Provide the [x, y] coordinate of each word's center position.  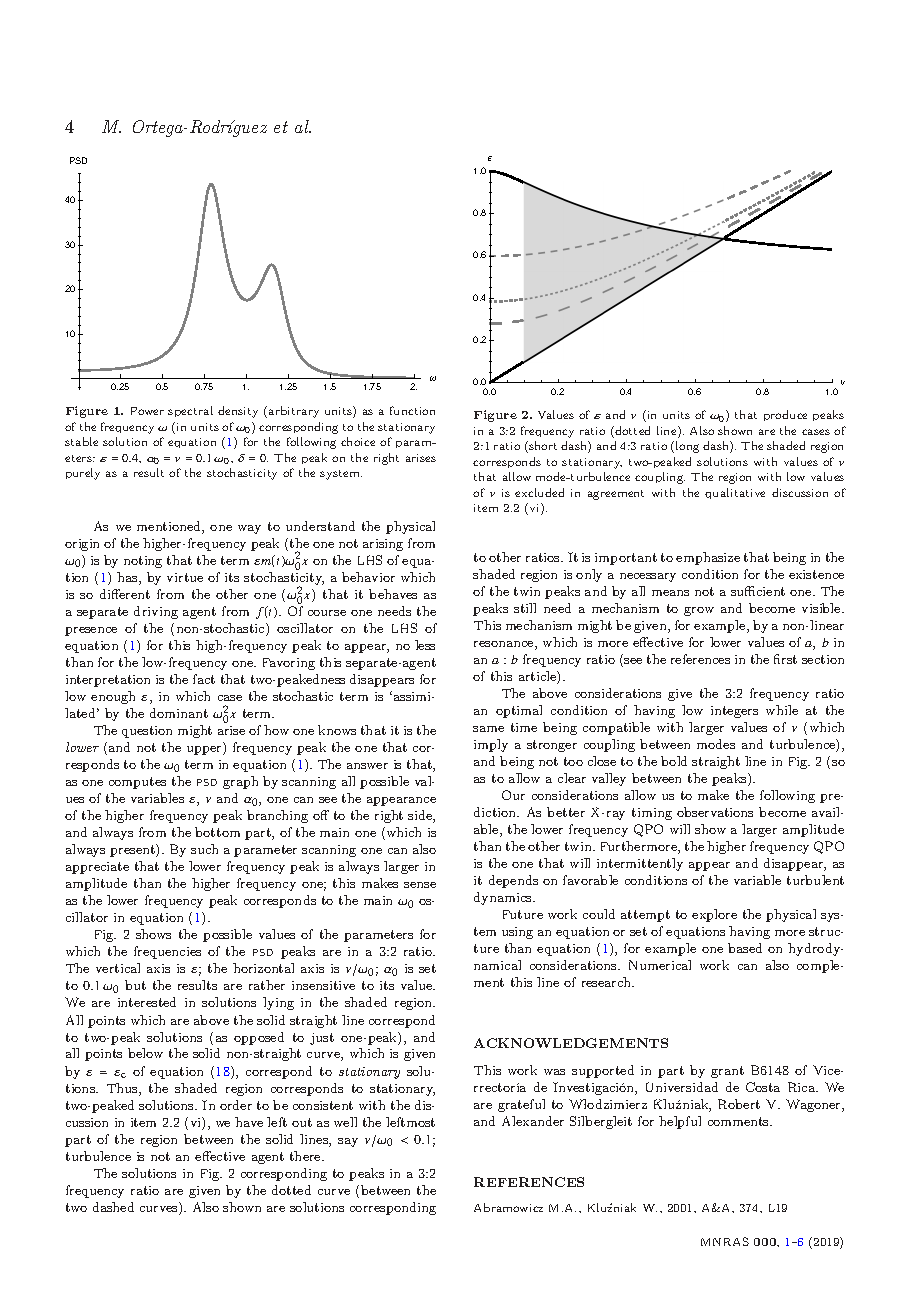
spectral [190, 411]
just [322, 1039]
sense [420, 885]
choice [358, 441]
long [687, 447]
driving [156, 612]
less [425, 645]
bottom [217, 832]
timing [652, 814]
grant [727, 1072]
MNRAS [725, 1241]
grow [699, 611]
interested [147, 1002]
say [348, 1142]
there [306, 1156]
